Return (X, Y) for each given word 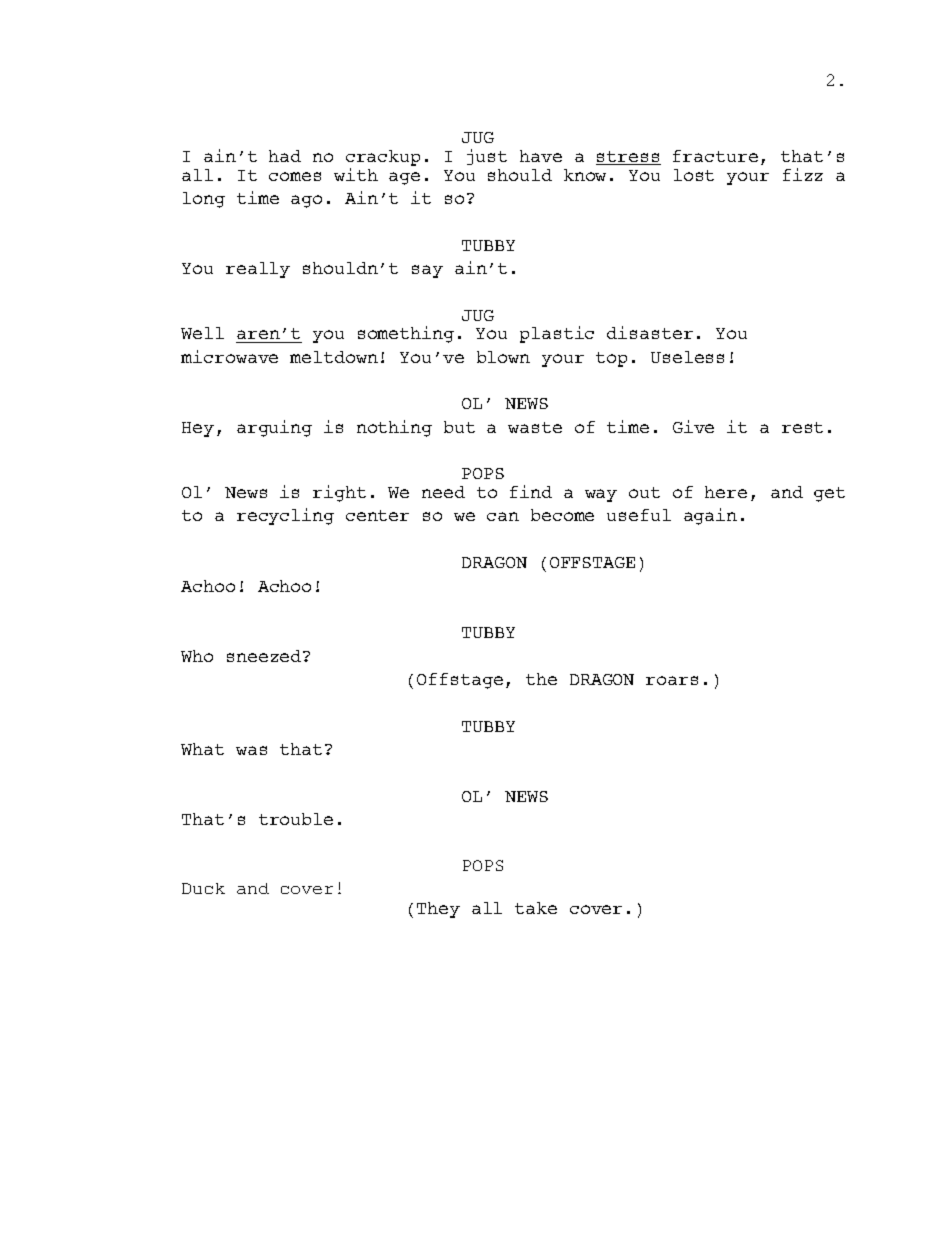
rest (802, 427)
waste (535, 427)
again (710, 516)
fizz (803, 174)
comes (295, 176)
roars (672, 680)
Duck (203, 888)
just (487, 157)
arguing (274, 428)
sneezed (265, 656)
